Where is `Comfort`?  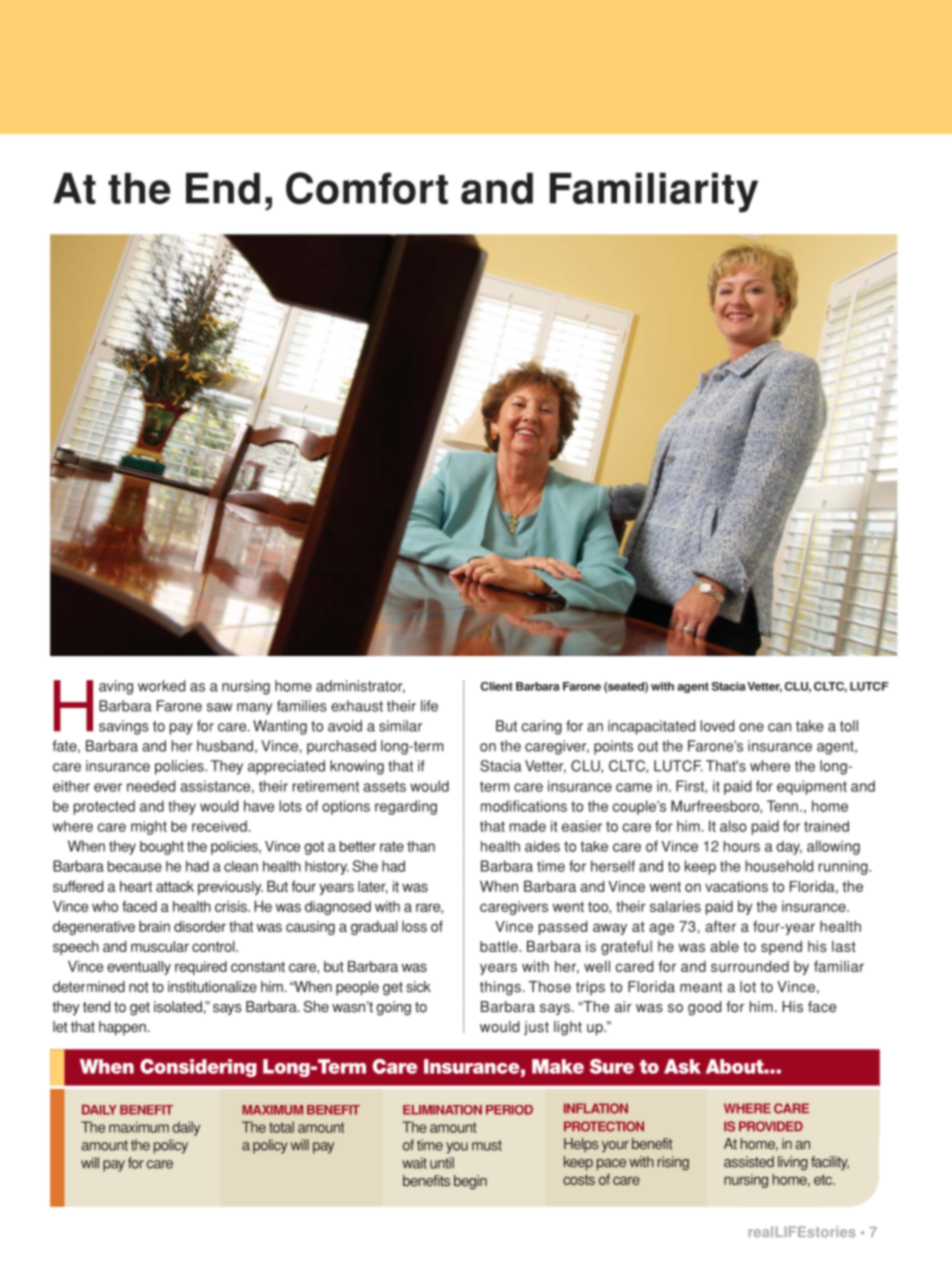 Comfort is located at coordinates (367, 188).
